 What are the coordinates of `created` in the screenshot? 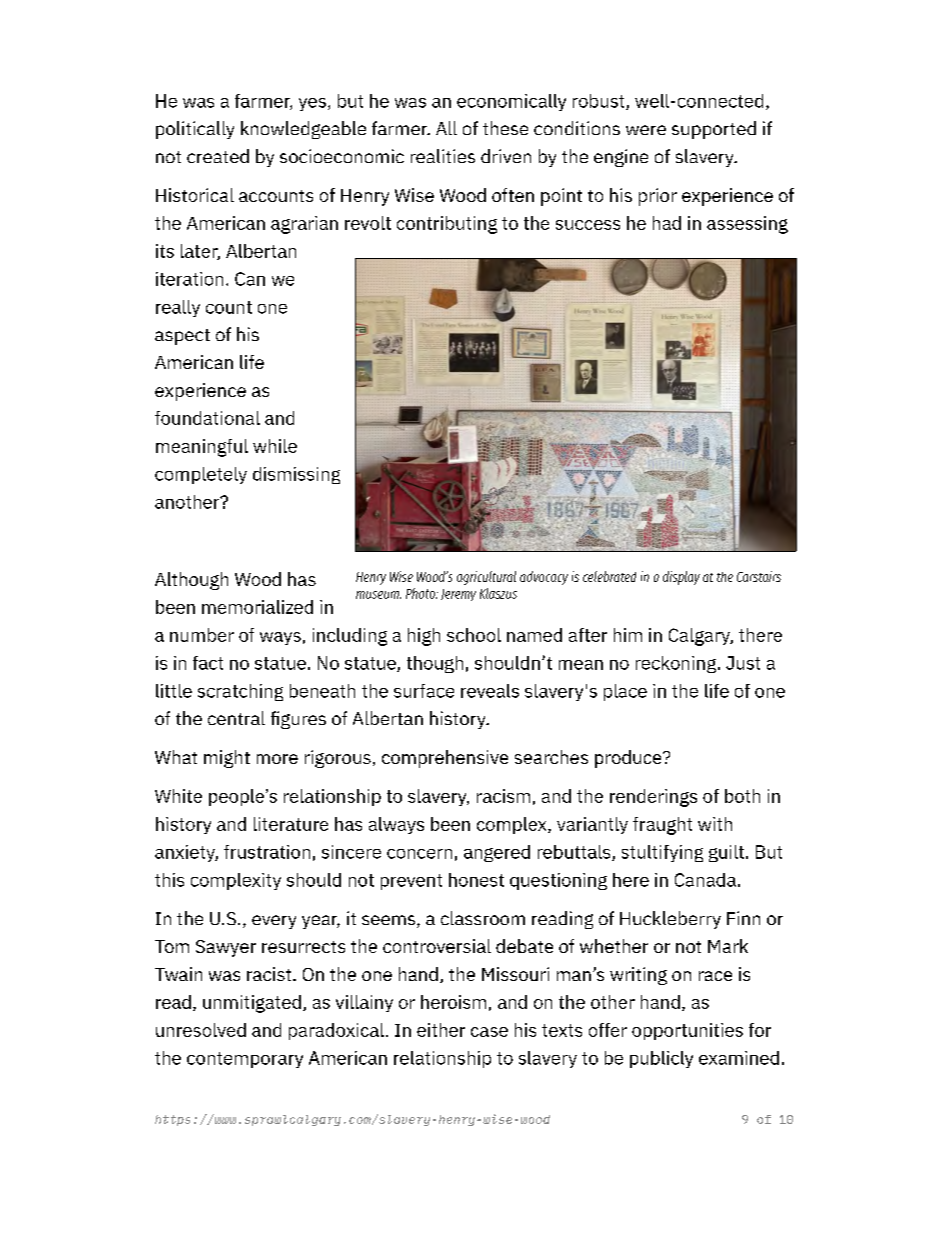 It's located at (218, 156).
